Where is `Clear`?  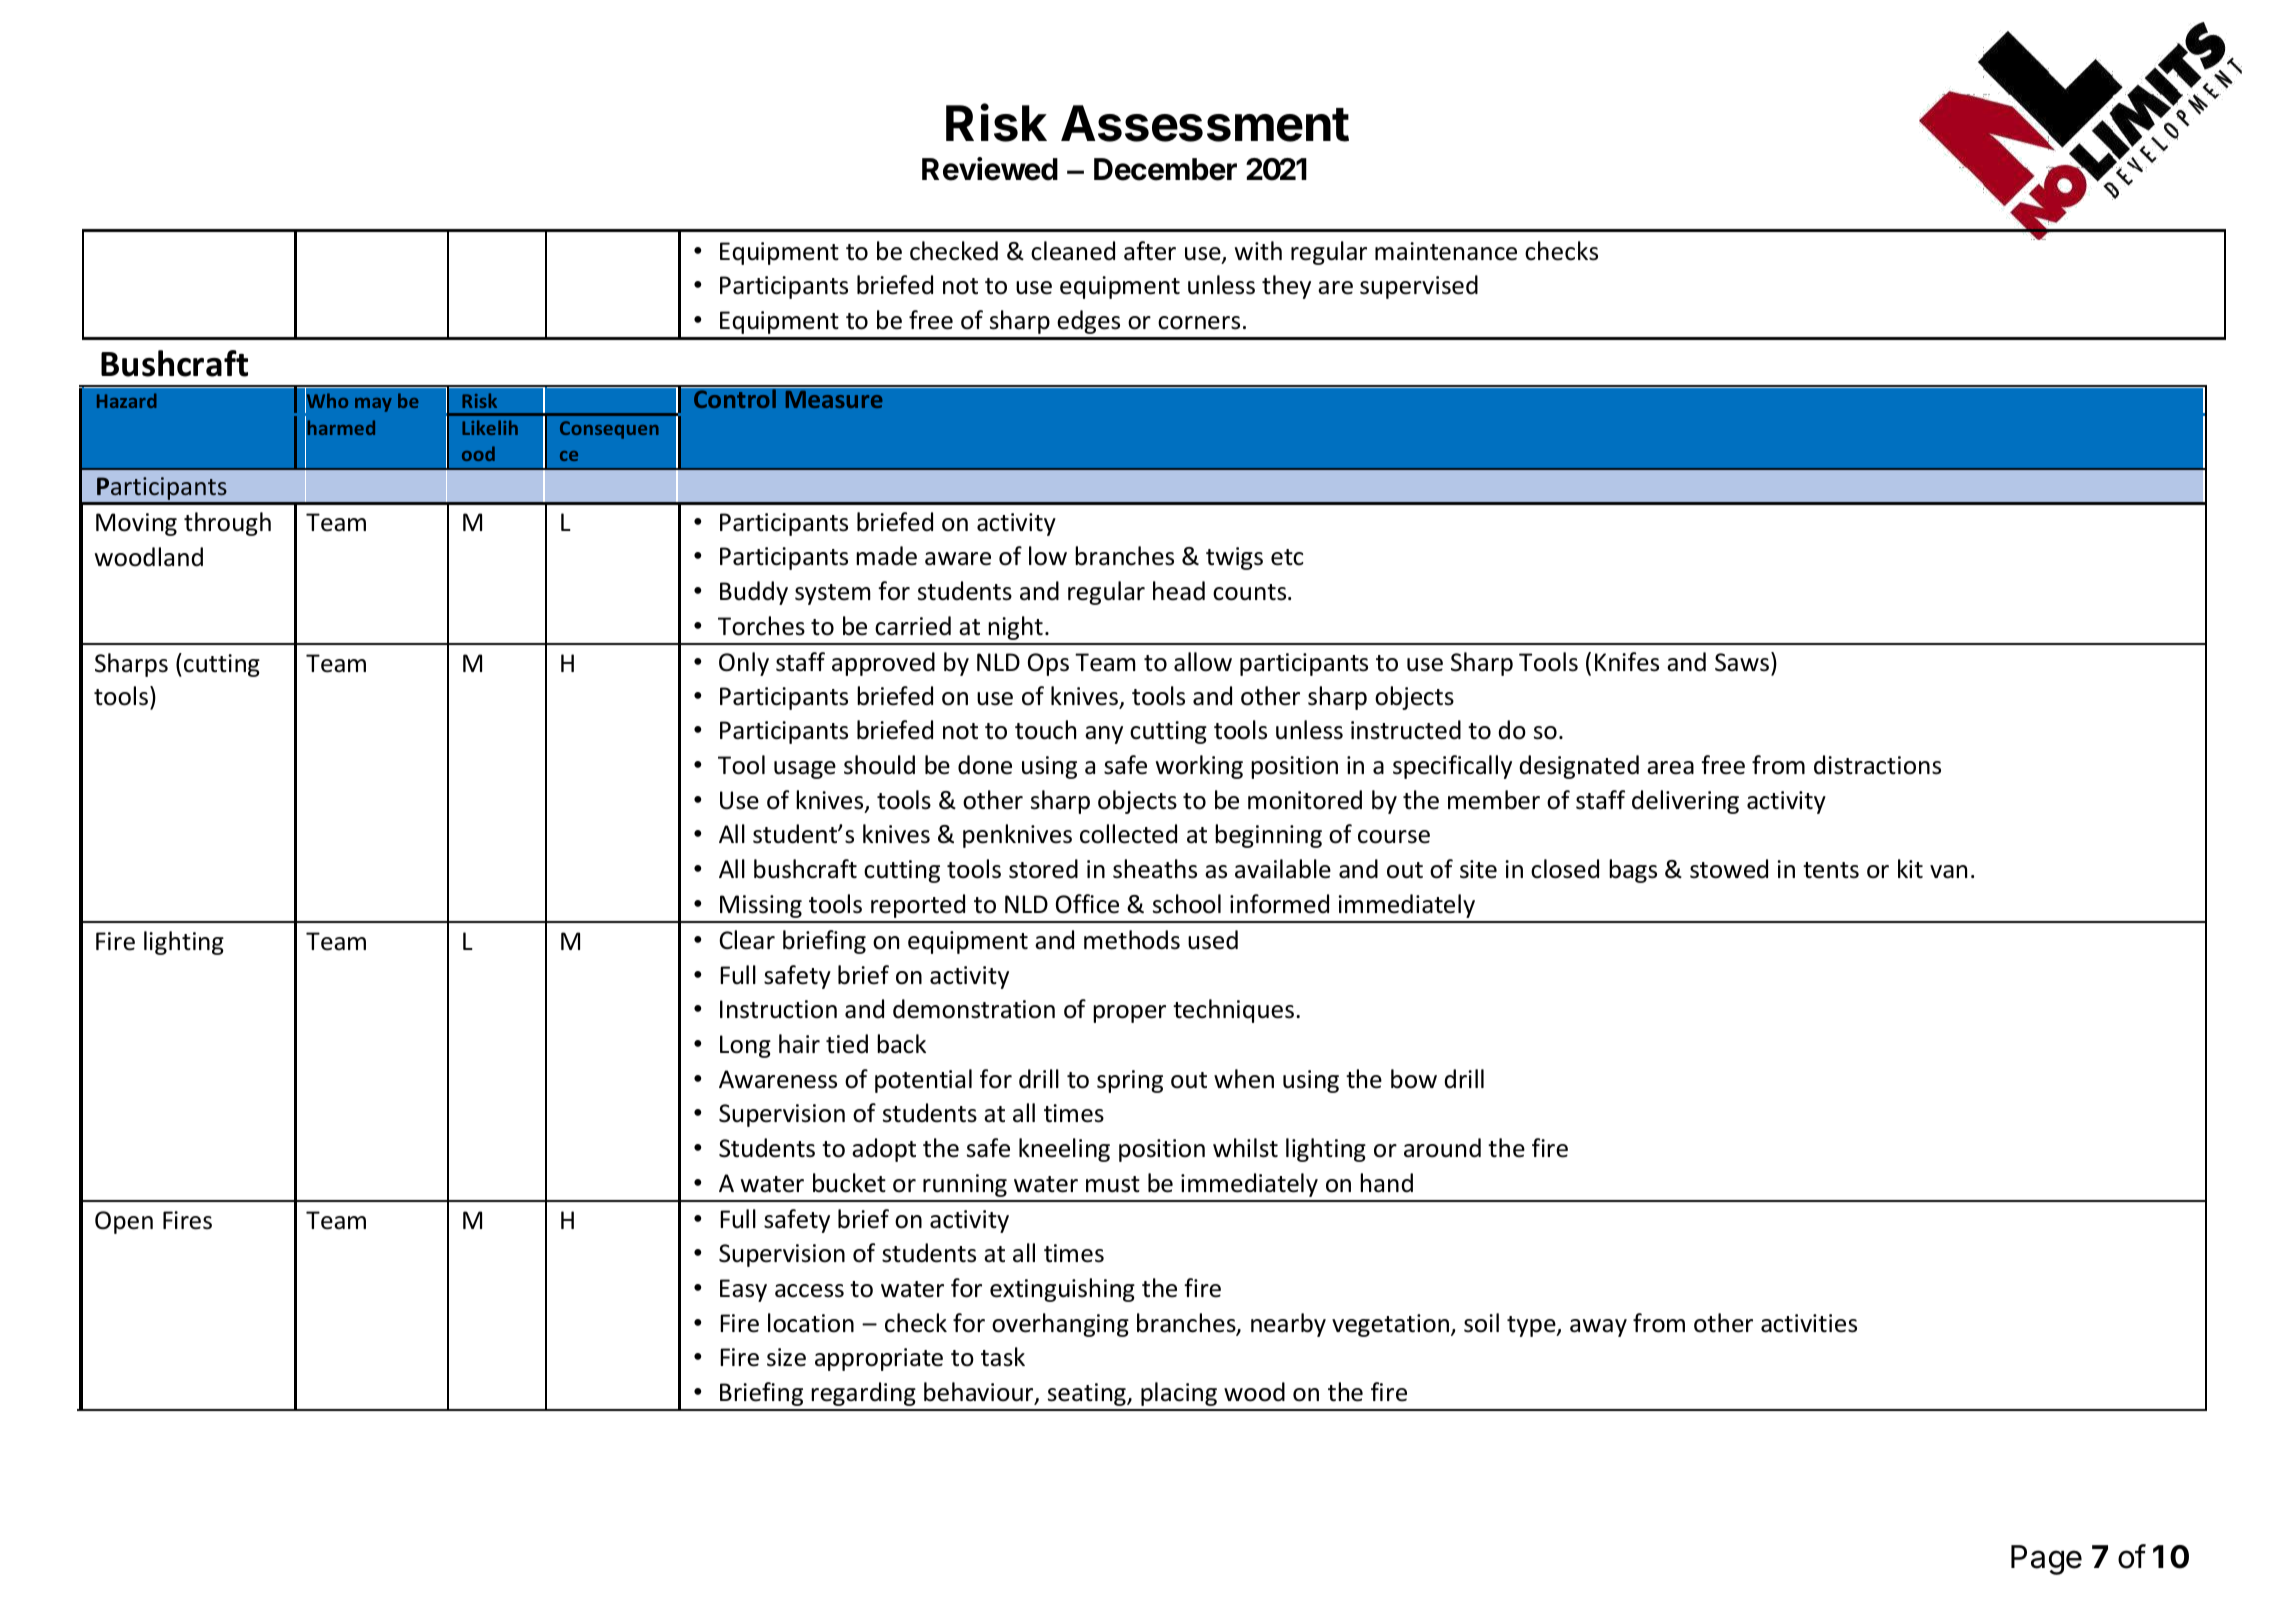 Clear is located at coordinates (747, 940).
